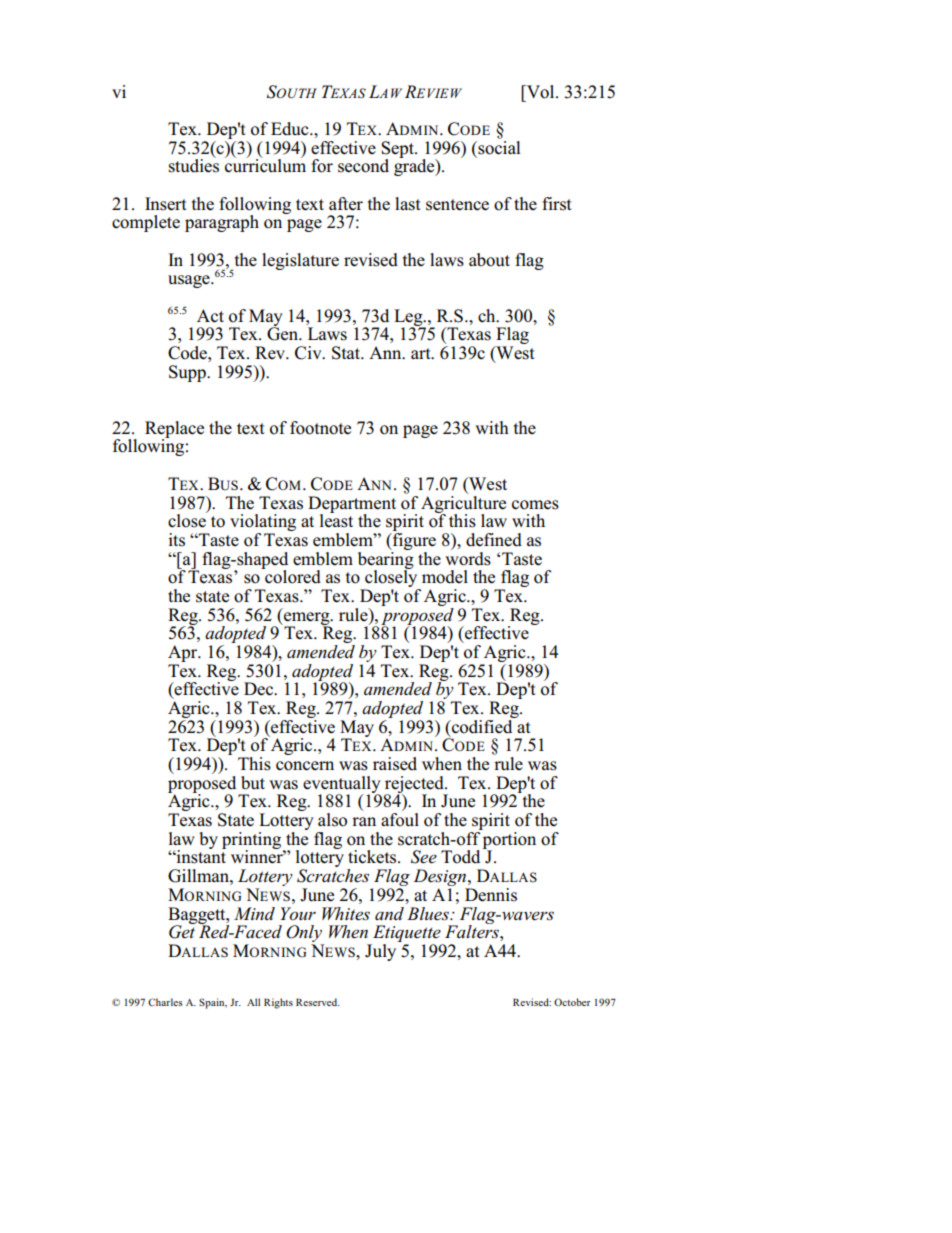  Describe the element at coordinates (494, 540) in the image. I see `defined` at that location.
